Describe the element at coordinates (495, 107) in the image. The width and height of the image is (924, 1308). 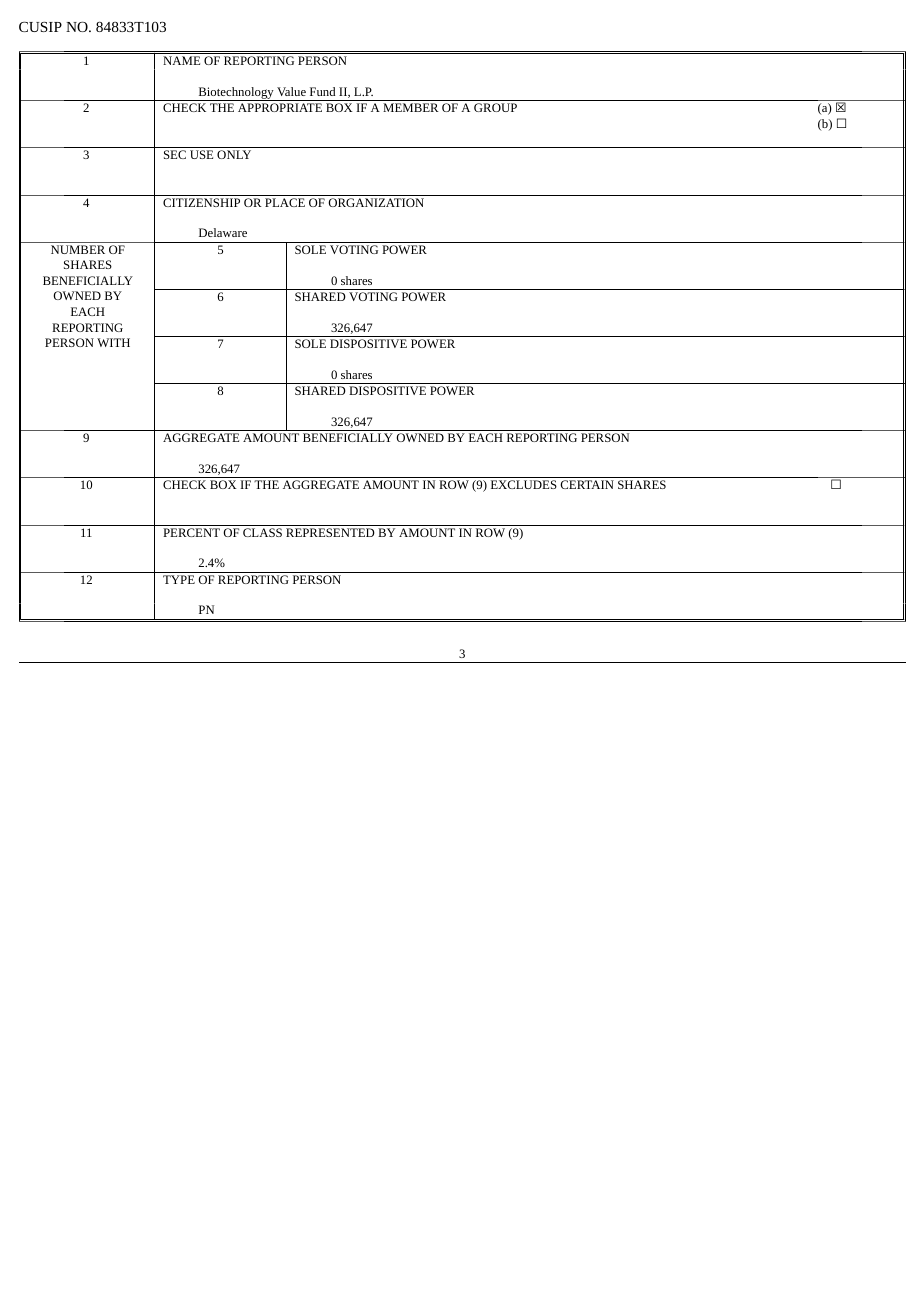
I see `GROUP` at that location.
